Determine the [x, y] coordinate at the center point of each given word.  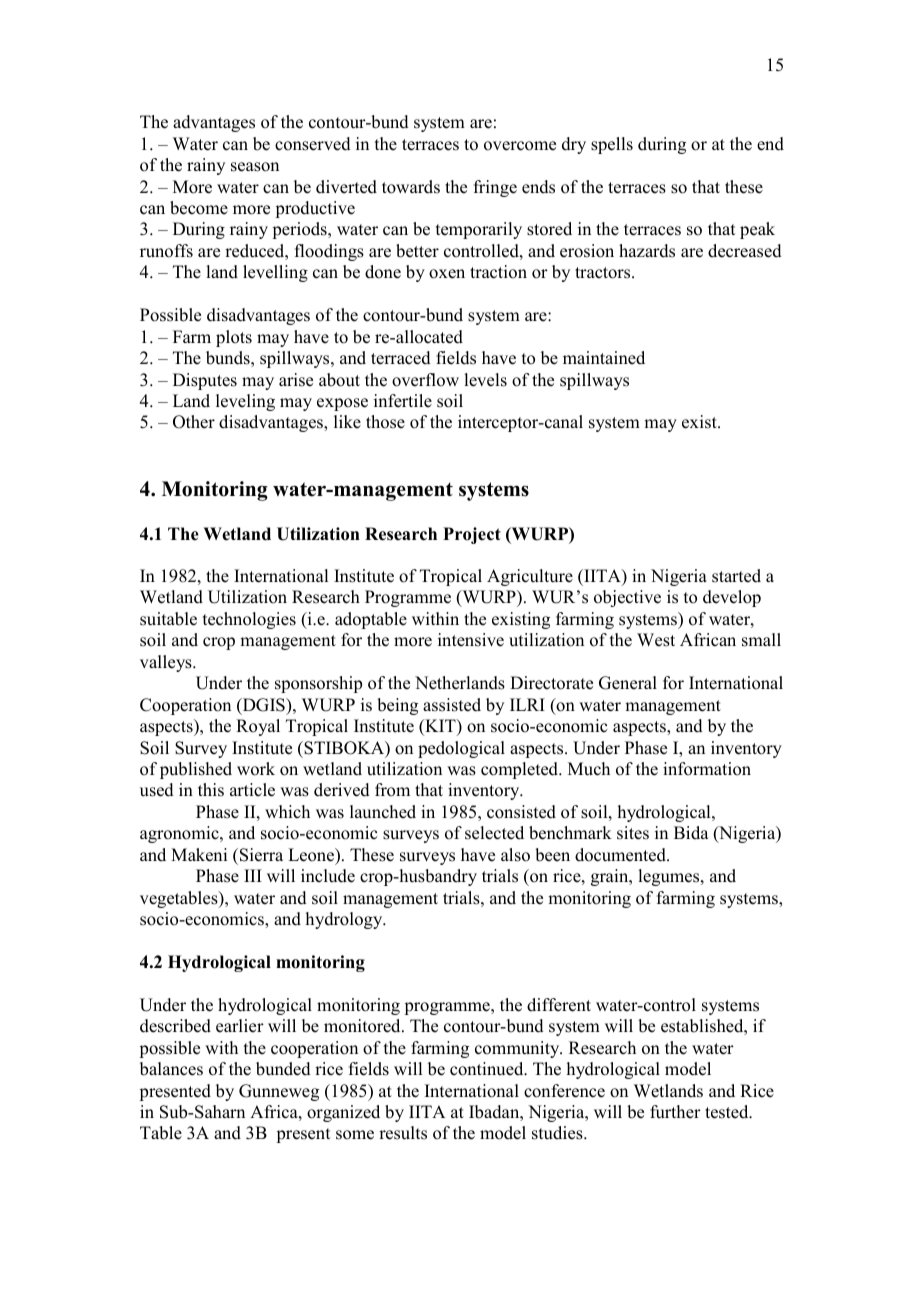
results [403, 1133]
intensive [471, 640]
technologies [249, 620]
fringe [495, 188]
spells [612, 145]
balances [171, 1069]
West [656, 640]
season [255, 167]
